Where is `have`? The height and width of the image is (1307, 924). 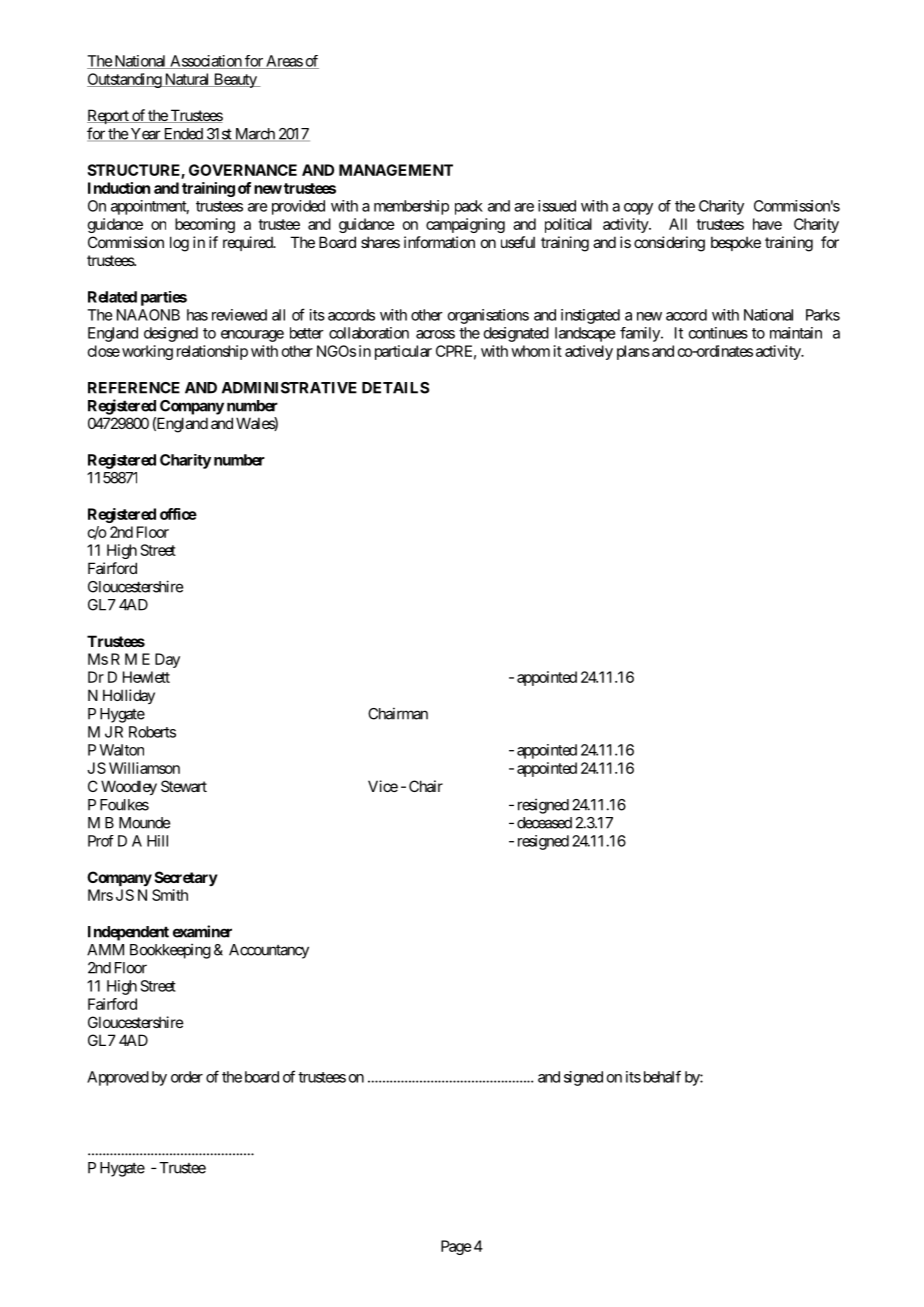
have is located at coordinates (767, 224).
